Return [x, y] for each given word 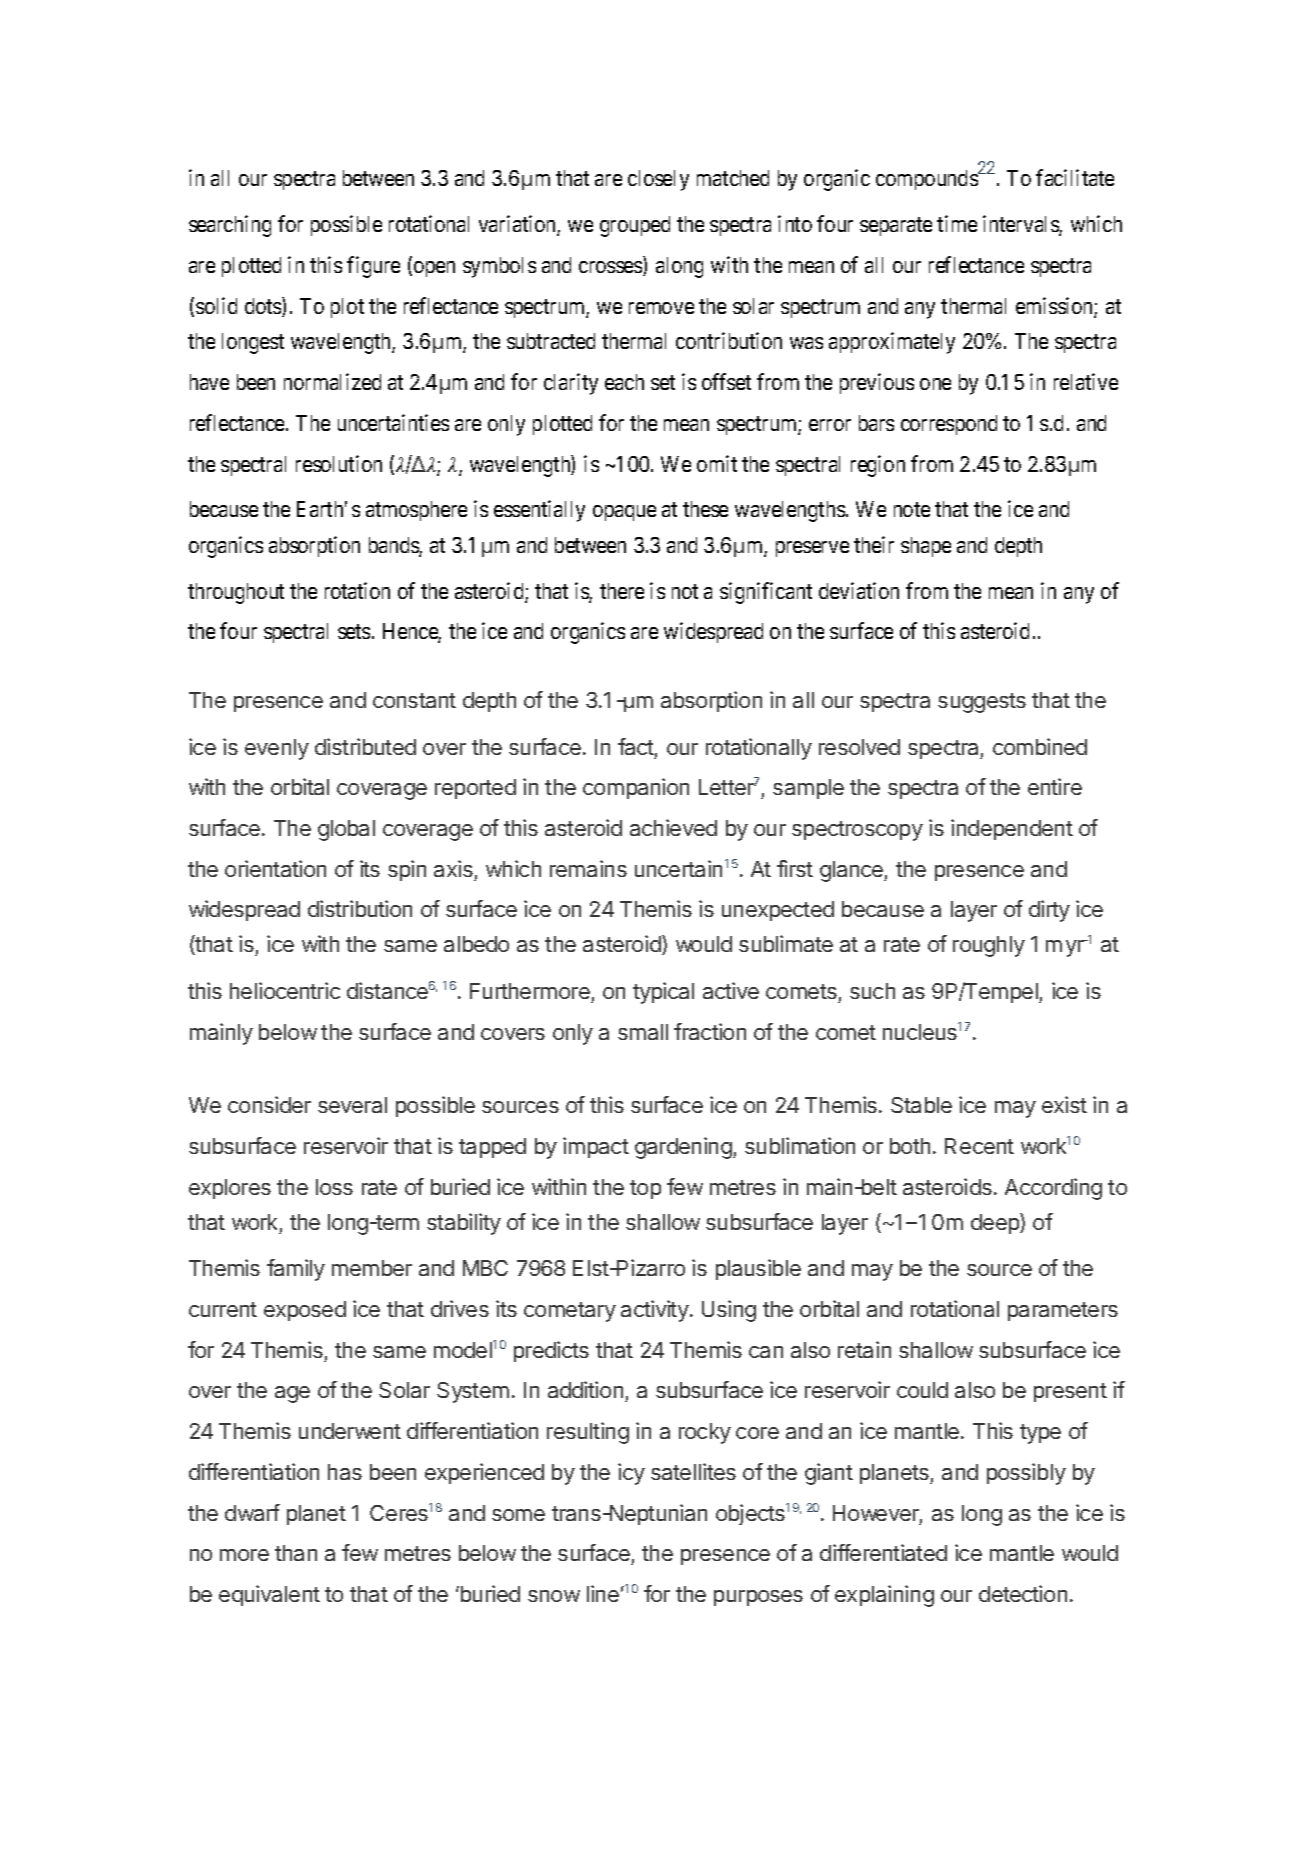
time [957, 223]
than [296, 1553]
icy [631, 1474]
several [352, 1105]
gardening [684, 1148]
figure [373, 267]
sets [354, 632]
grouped [635, 226]
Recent [979, 1146]
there [622, 591]
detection [1023, 1593]
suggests [982, 703]
